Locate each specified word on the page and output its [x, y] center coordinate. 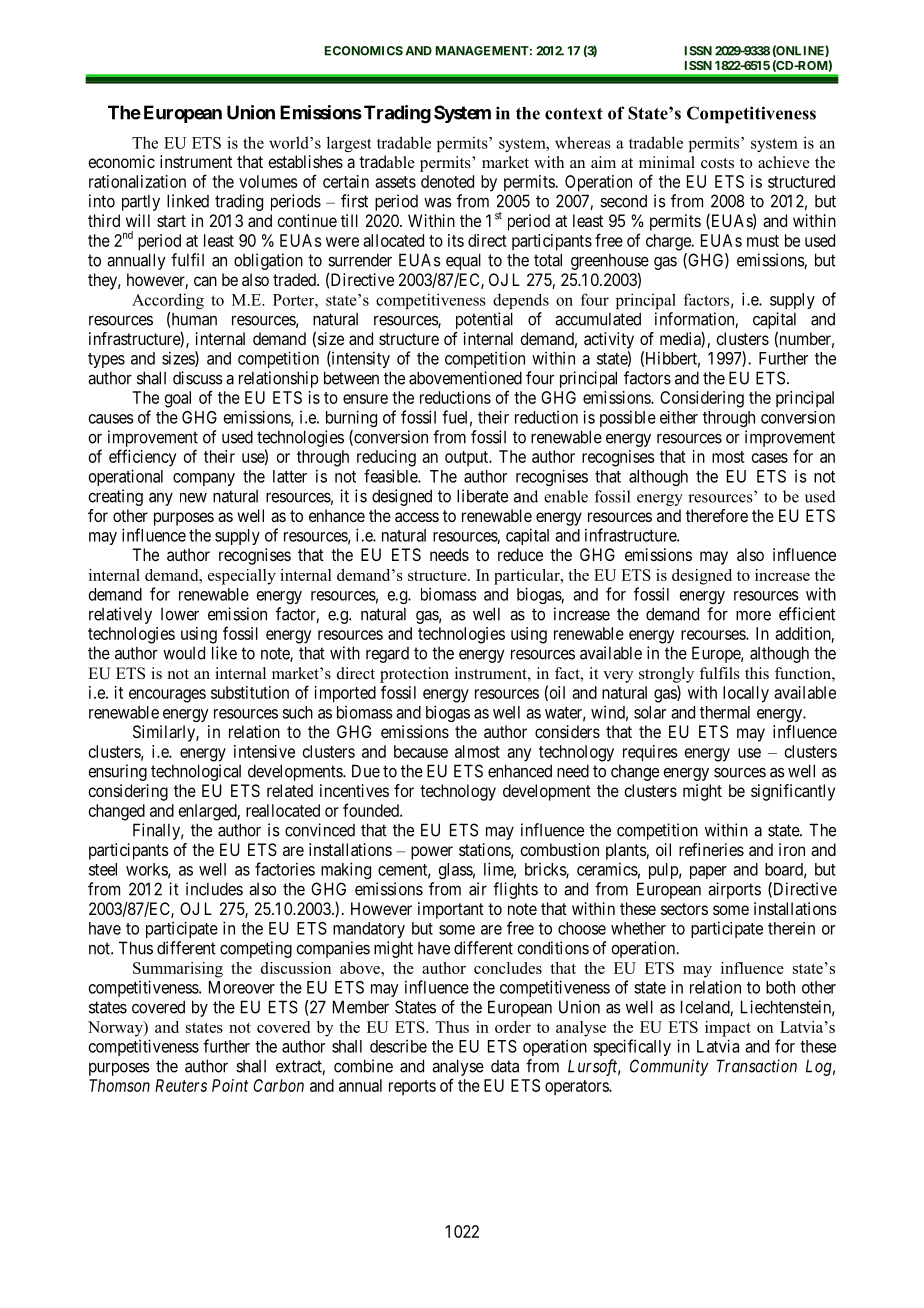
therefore [717, 515]
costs [717, 163]
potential [484, 320]
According [168, 301]
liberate [482, 496]
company [204, 479]
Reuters [181, 1085]
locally [746, 694]
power [432, 853]
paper [708, 872]
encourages [167, 696]
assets [395, 182]
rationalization [137, 181]
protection [414, 675]
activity [609, 340]
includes [214, 889]
